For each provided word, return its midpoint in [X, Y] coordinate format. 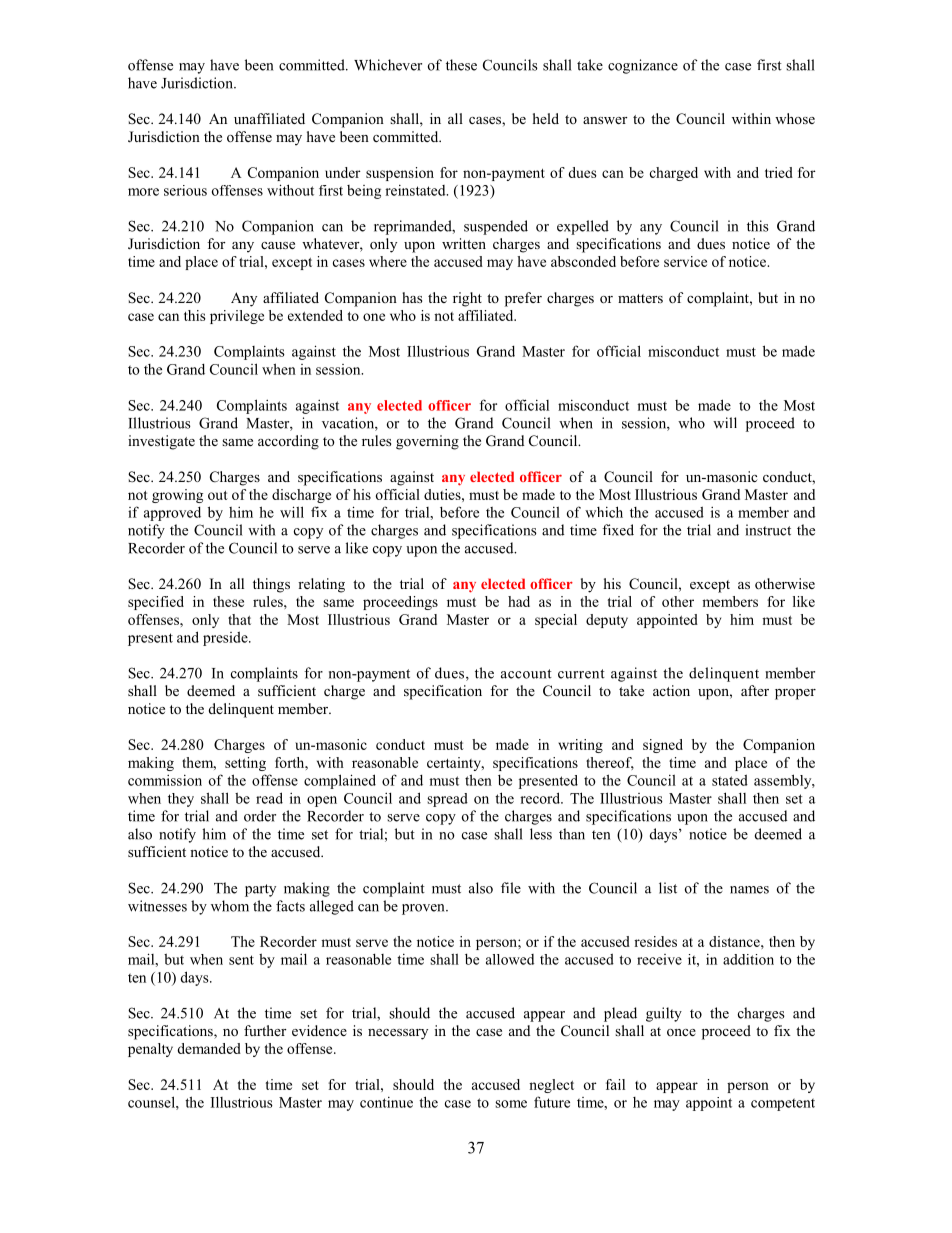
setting [245, 764]
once [681, 1032]
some [511, 1104]
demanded [209, 1048]
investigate [161, 442]
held [546, 118]
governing [427, 442]
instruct [768, 530]
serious [185, 190]
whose [795, 118]
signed [663, 746]
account [526, 674]
